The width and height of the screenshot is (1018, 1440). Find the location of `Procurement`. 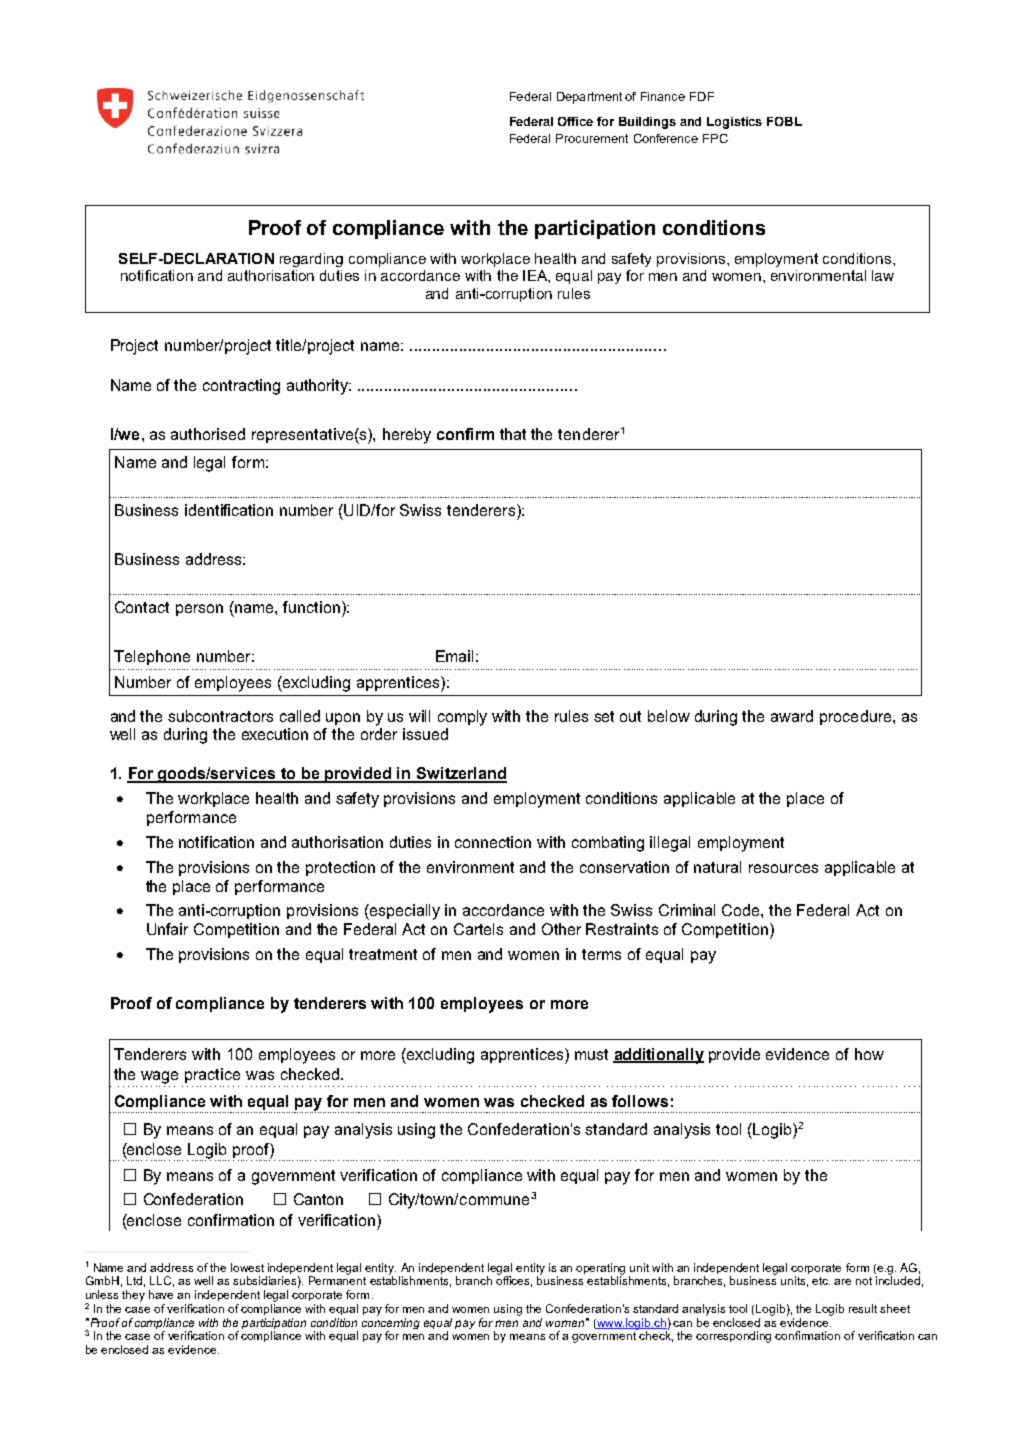

Procurement is located at coordinates (592, 138).
